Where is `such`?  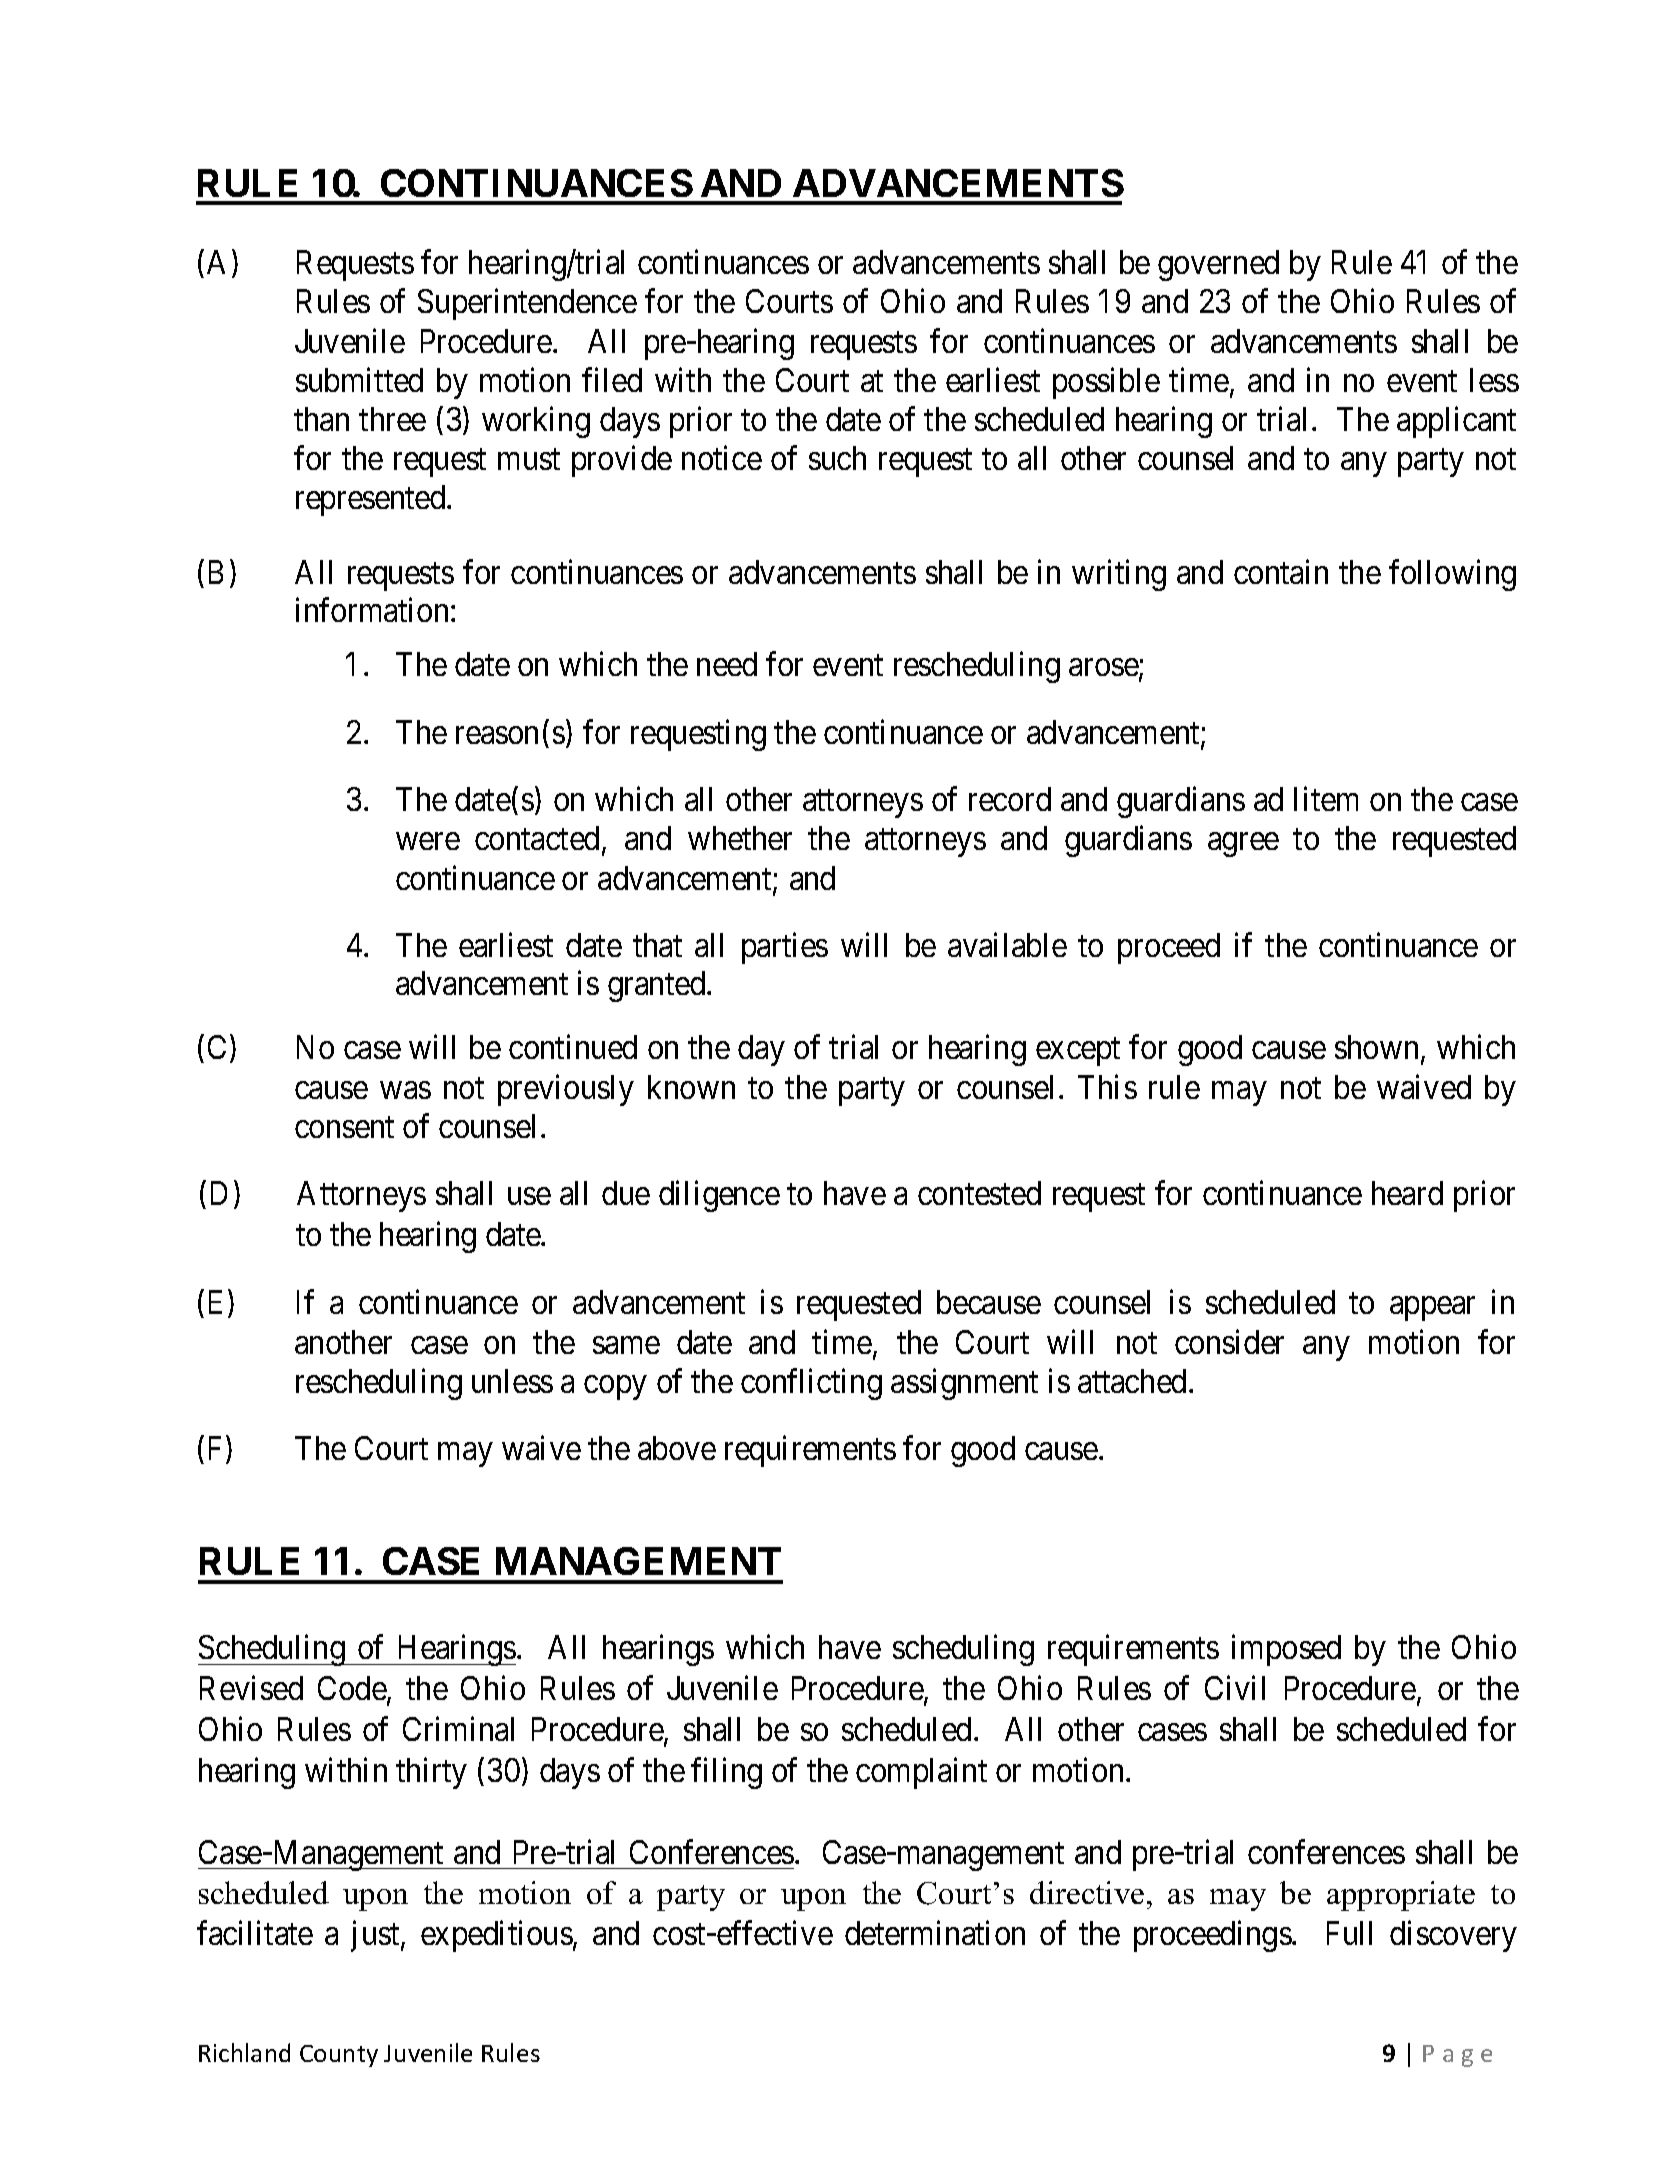 such is located at coordinates (837, 458).
